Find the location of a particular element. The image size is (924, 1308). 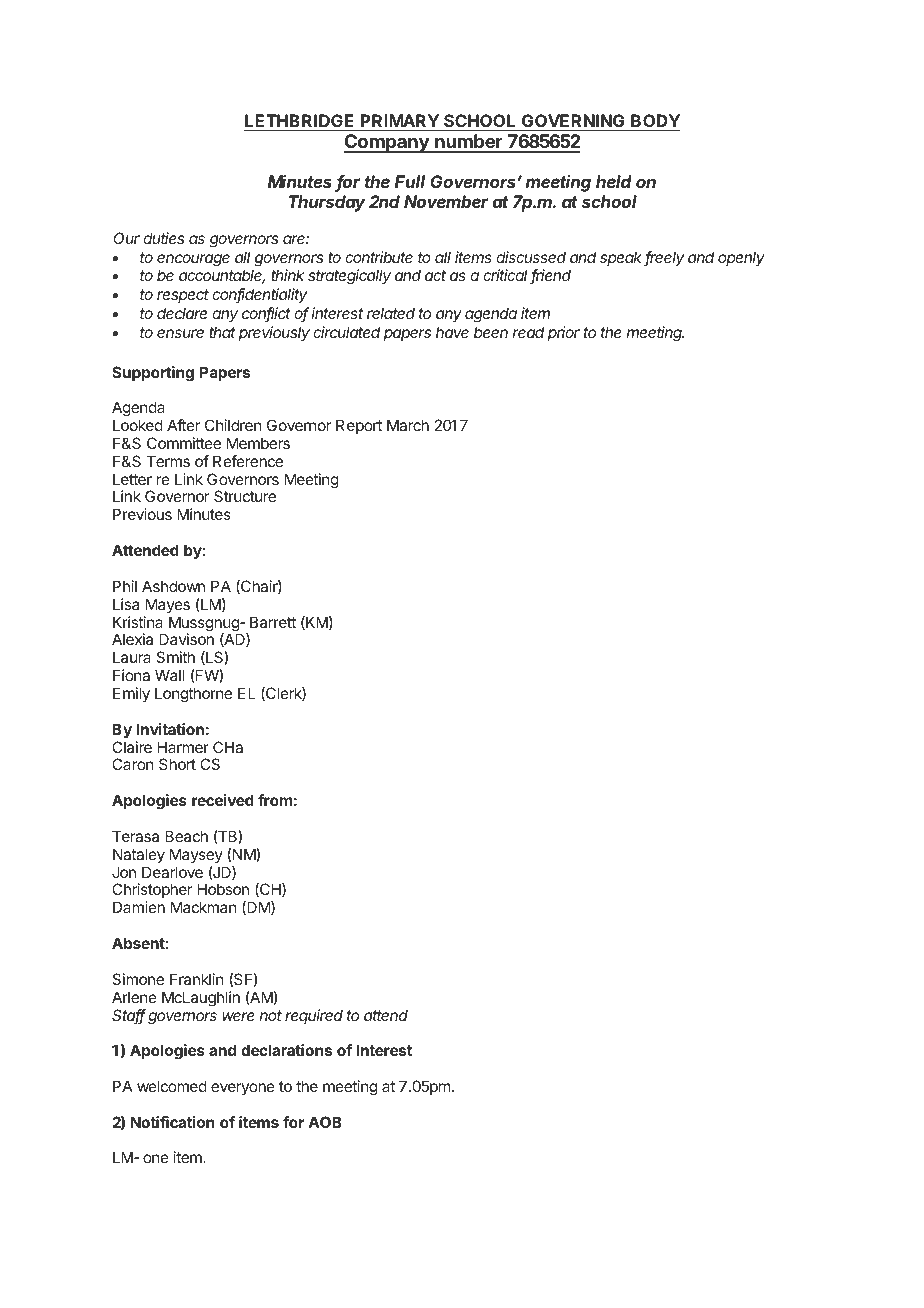

prior is located at coordinates (564, 333).
